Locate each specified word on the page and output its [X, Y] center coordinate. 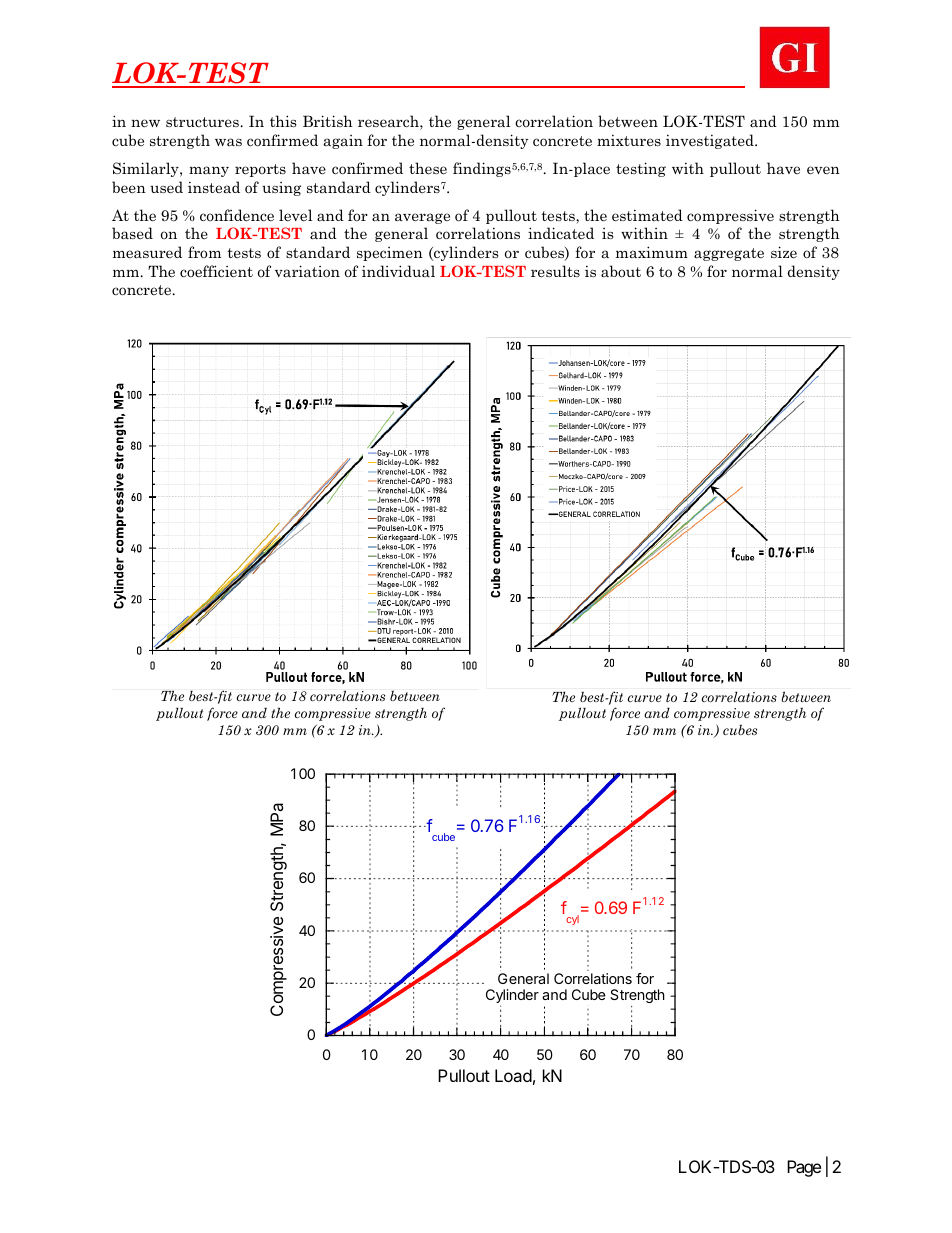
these [428, 168]
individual [398, 271]
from [204, 252]
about [621, 271]
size [784, 252]
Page [804, 1168]
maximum [652, 252]
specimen [390, 254]
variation [307, 271]
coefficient [216, 271]
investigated [711, 141]
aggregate [729, 254]
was [228, 142]
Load [513, 1075]
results [555, 271]
